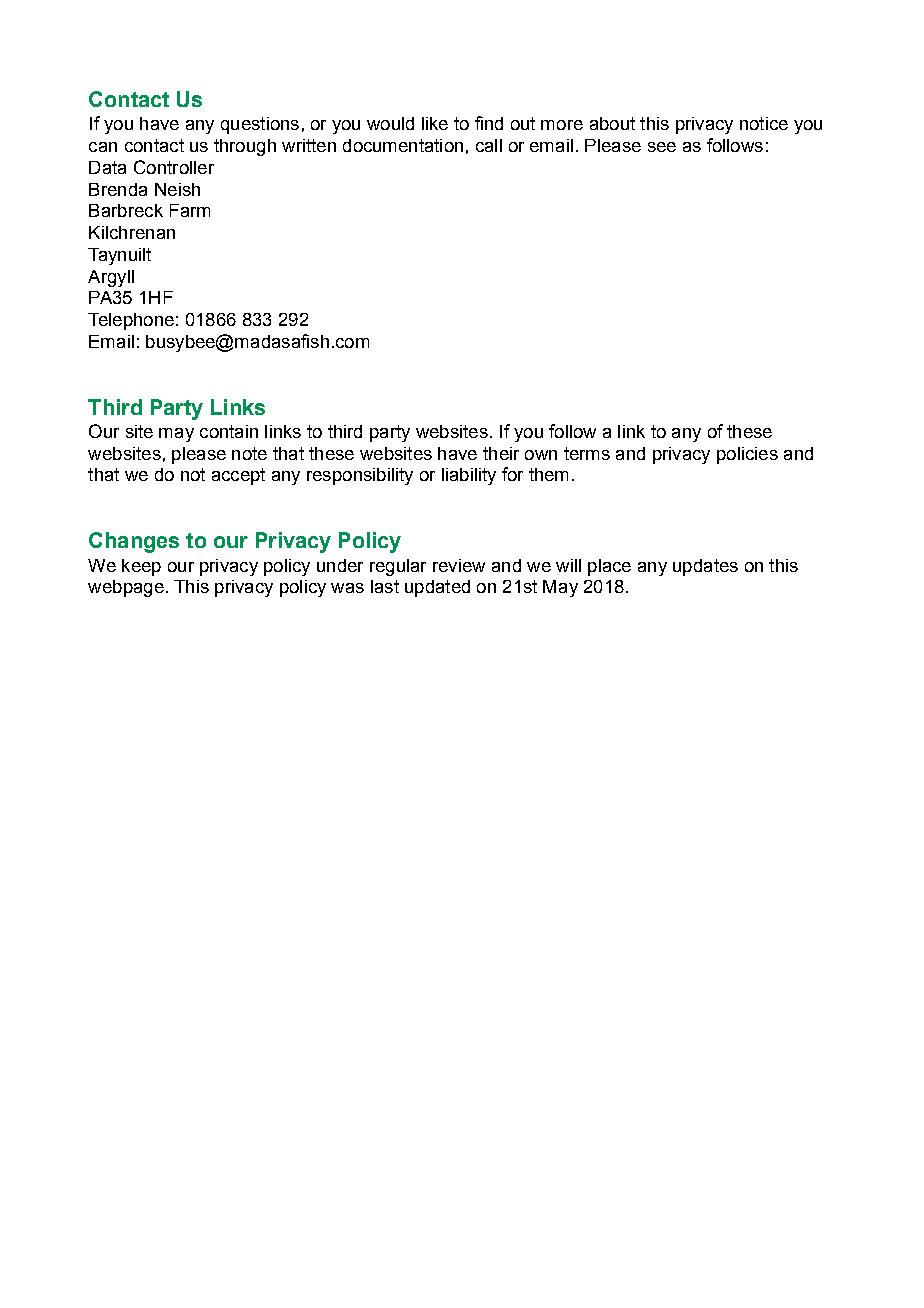  What do you see at coordinates (459, 565) in the screenshot?
I see `review` at bounding box center [459, 565].
